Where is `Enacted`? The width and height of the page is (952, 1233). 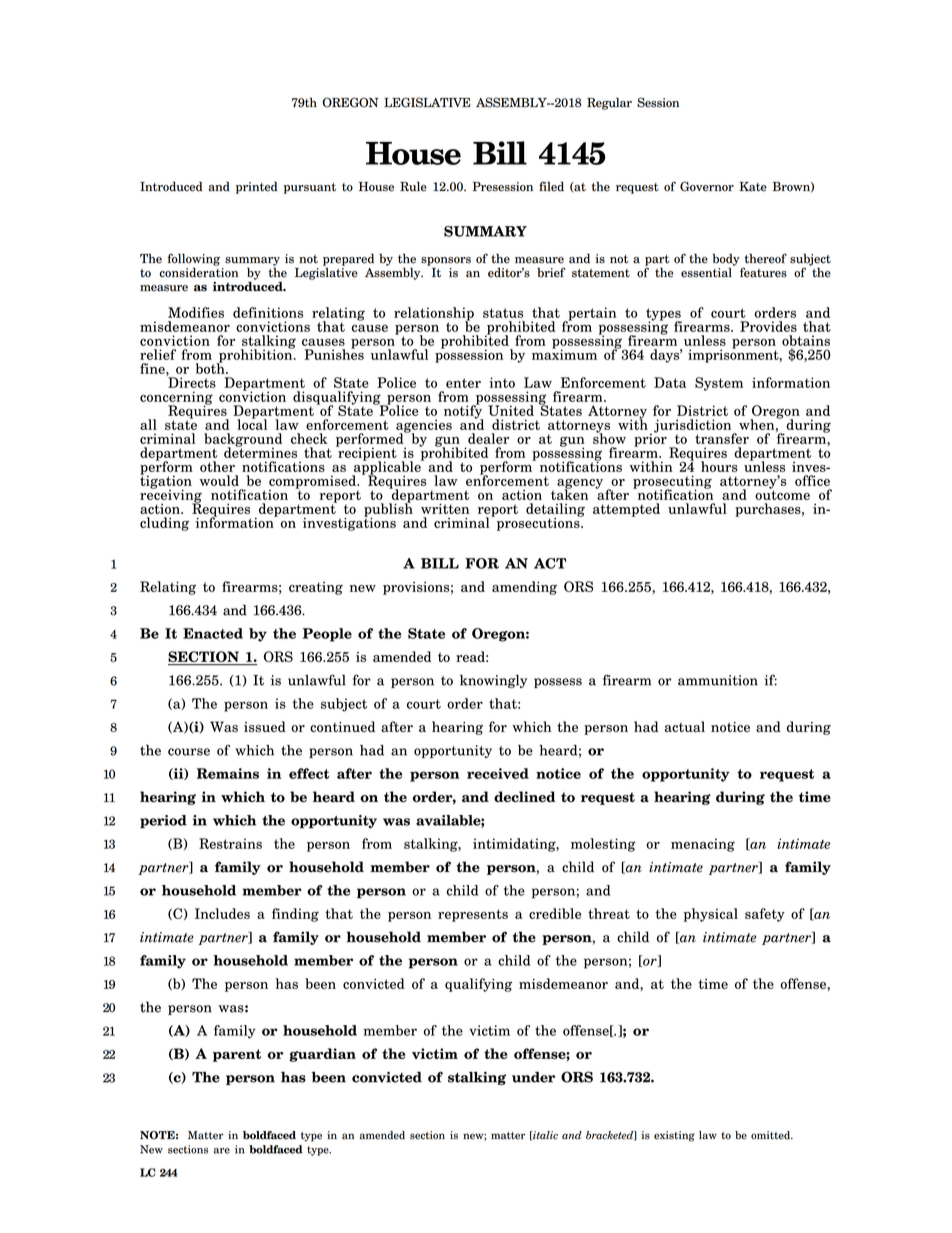 Enacted is located at coordinates (213, 633).
